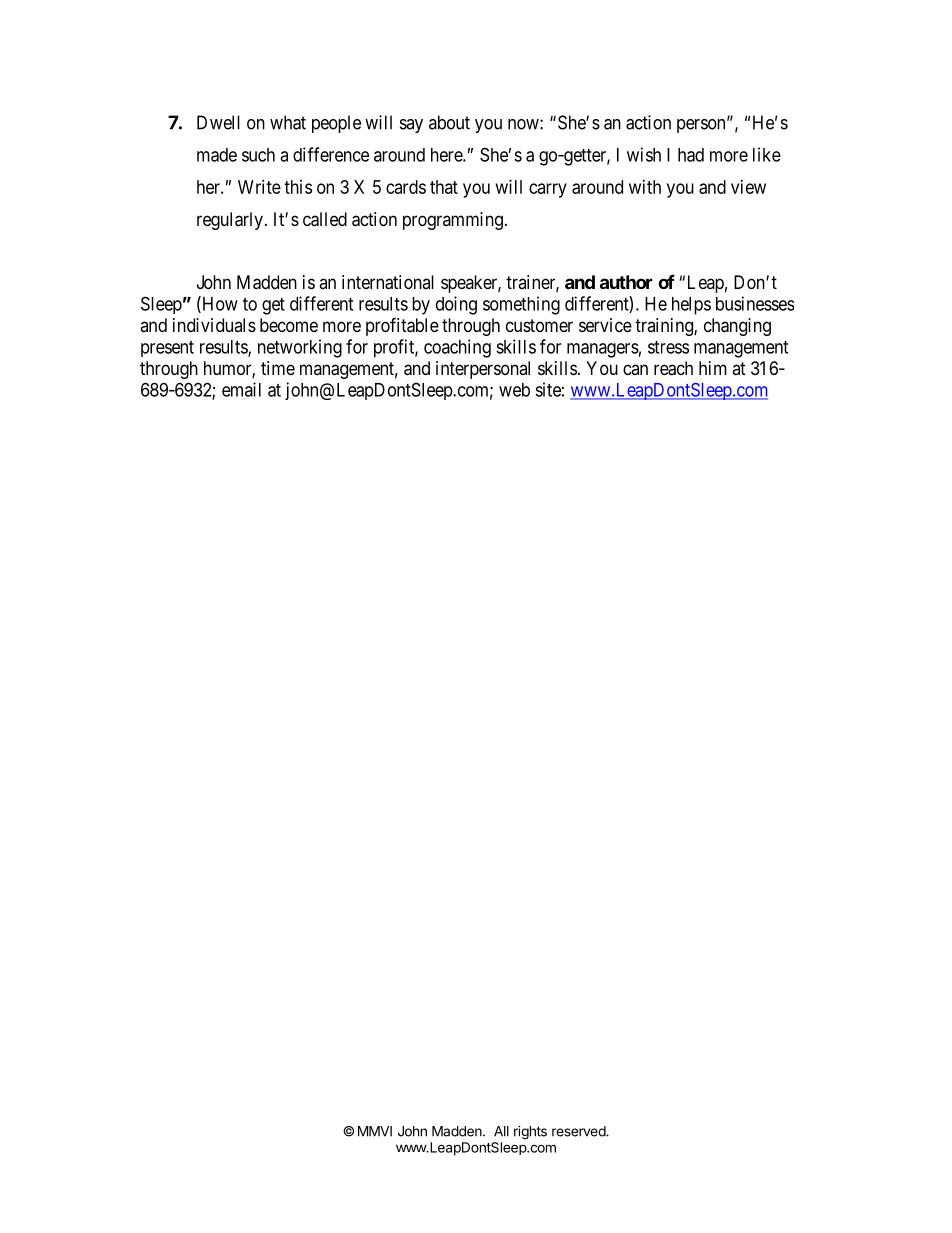 The image size is (952, 1233). Describe the element at coordinates (713, 368) in the page. I see `him` at that location.
